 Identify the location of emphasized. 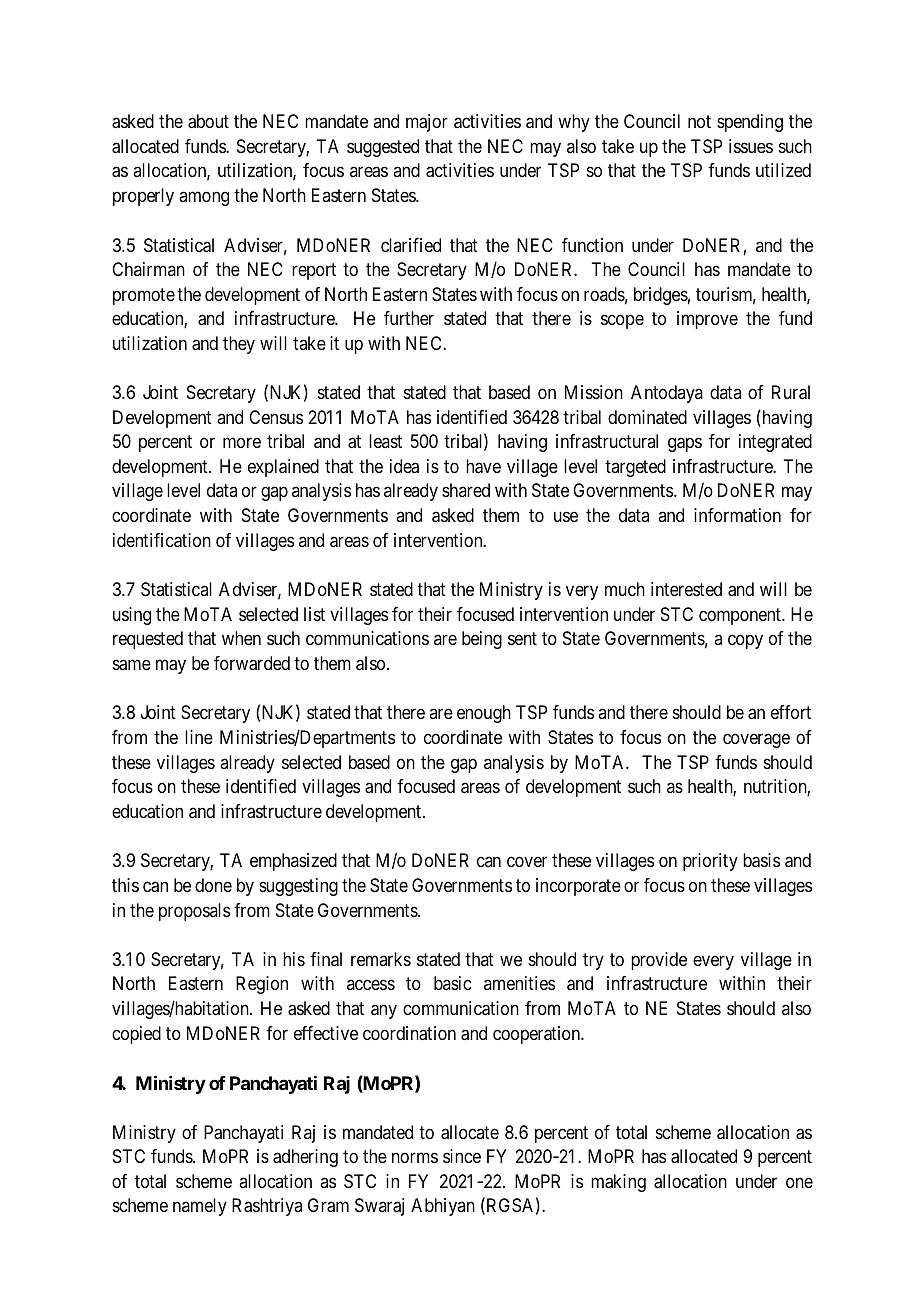
(293, 862).
